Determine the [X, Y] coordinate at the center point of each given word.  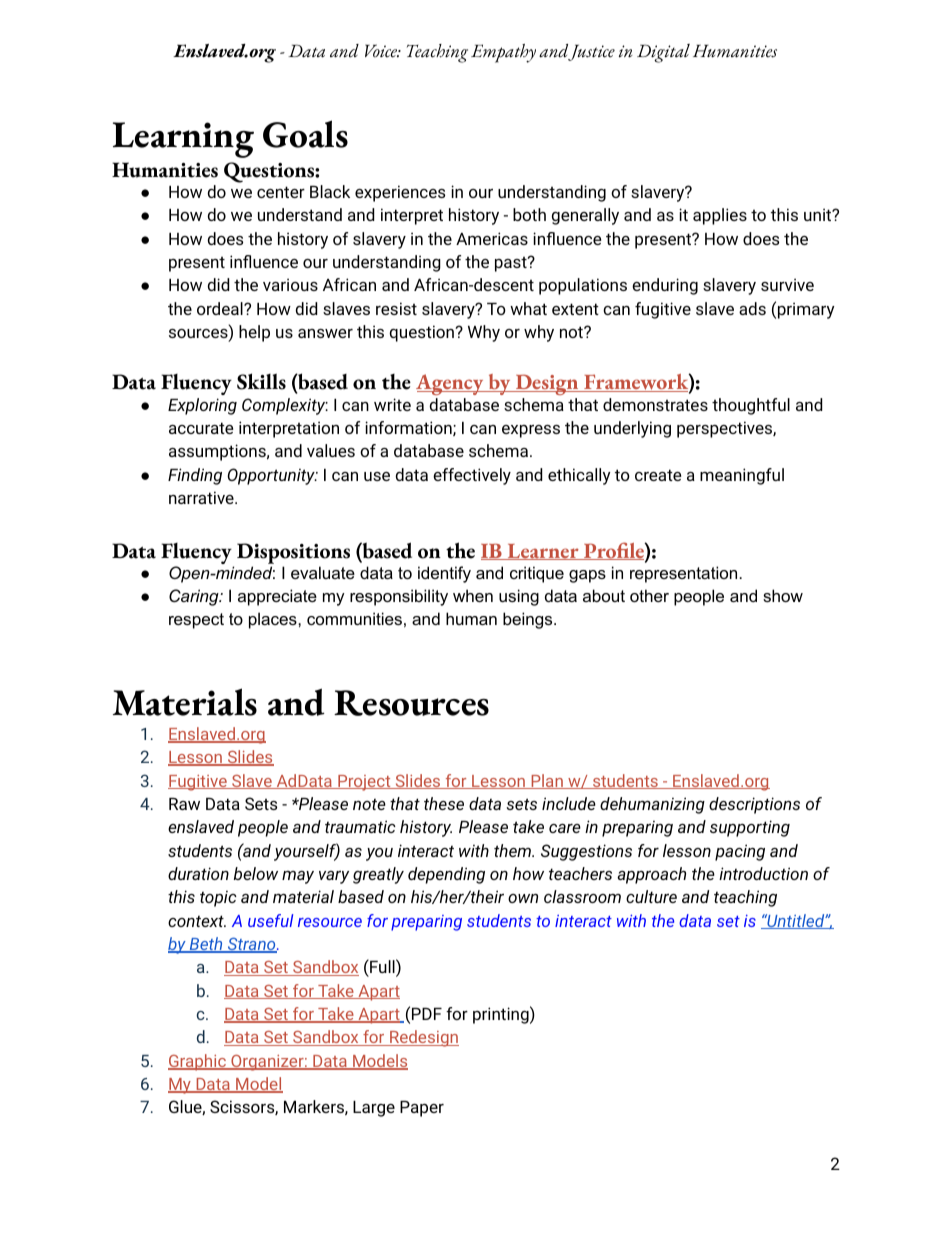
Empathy [503, 53]
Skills [261, 381]
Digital [663, 53]
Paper [422, 1109]
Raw [184, 804]
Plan [547, 781]
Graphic [198, 1062]
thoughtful [751, 406]
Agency [451, 386]
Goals [305, 134]
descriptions [754, 805]
